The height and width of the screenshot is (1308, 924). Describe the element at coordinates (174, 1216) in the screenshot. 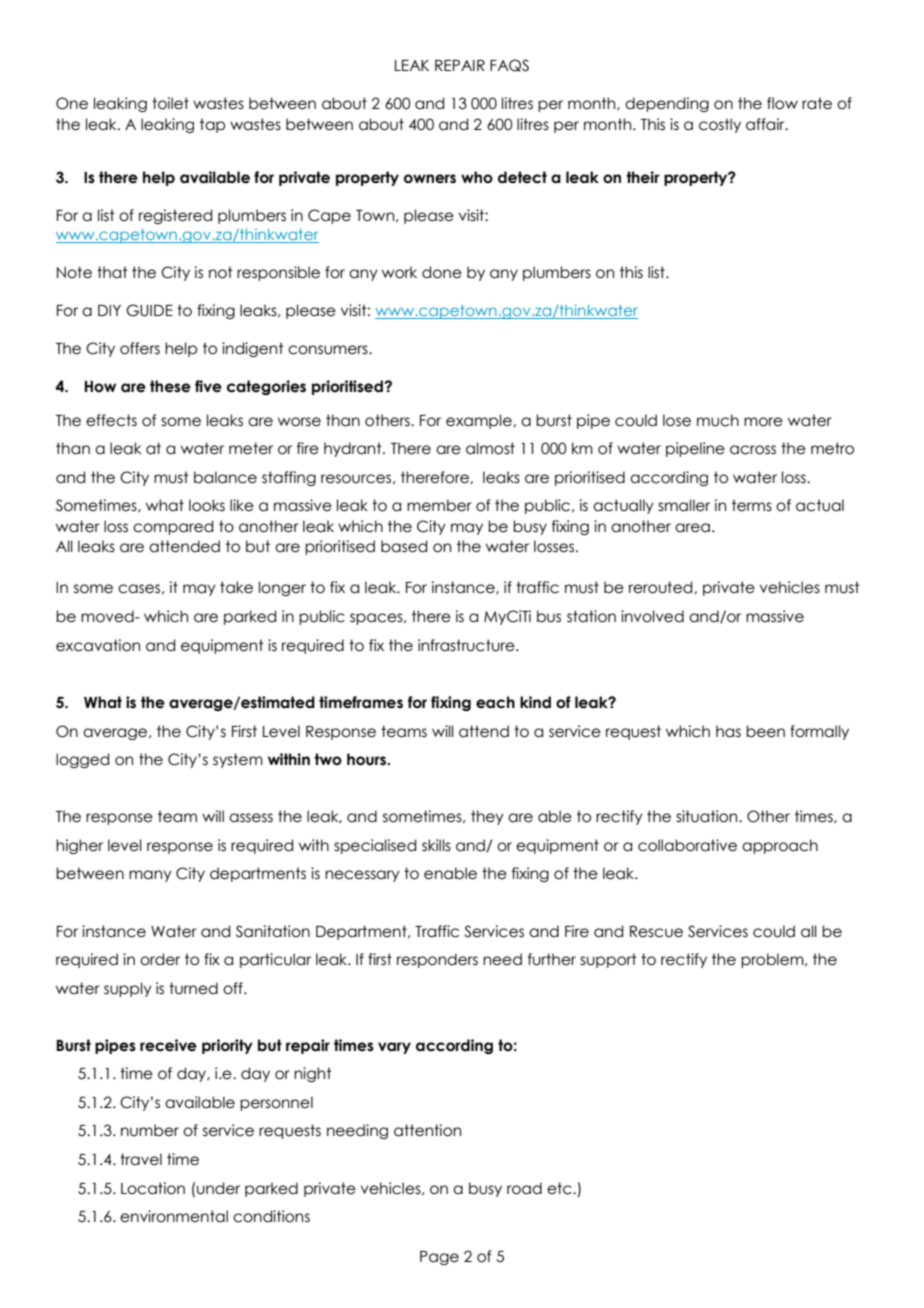

I see `environmental` at that location.
